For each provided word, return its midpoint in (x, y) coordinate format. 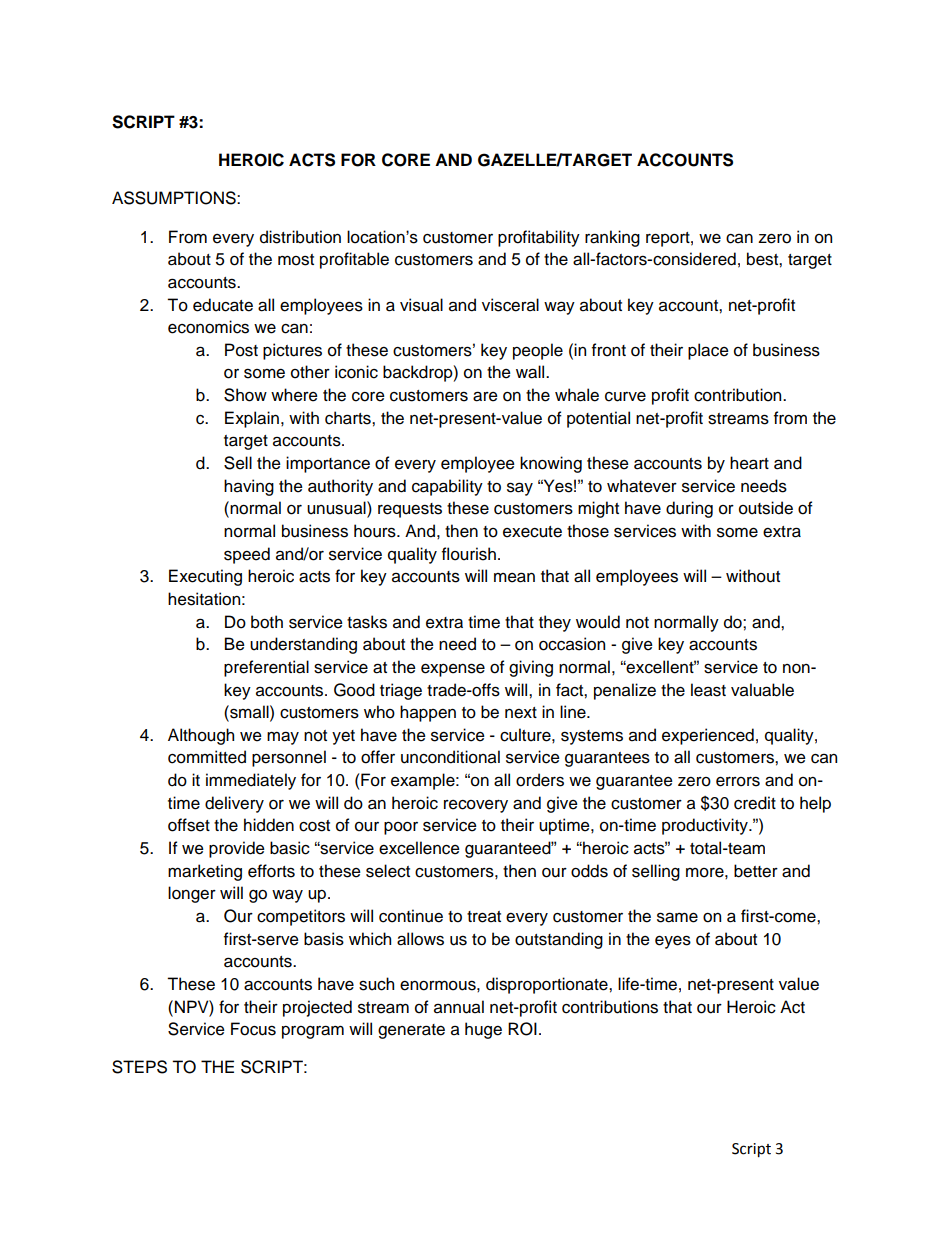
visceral (510, 305)
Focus (253, 1029)
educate (223, 305)
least (708, 690)
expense (453, 670)
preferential (266, 668)
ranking (612, 238)
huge (483, 1030)
